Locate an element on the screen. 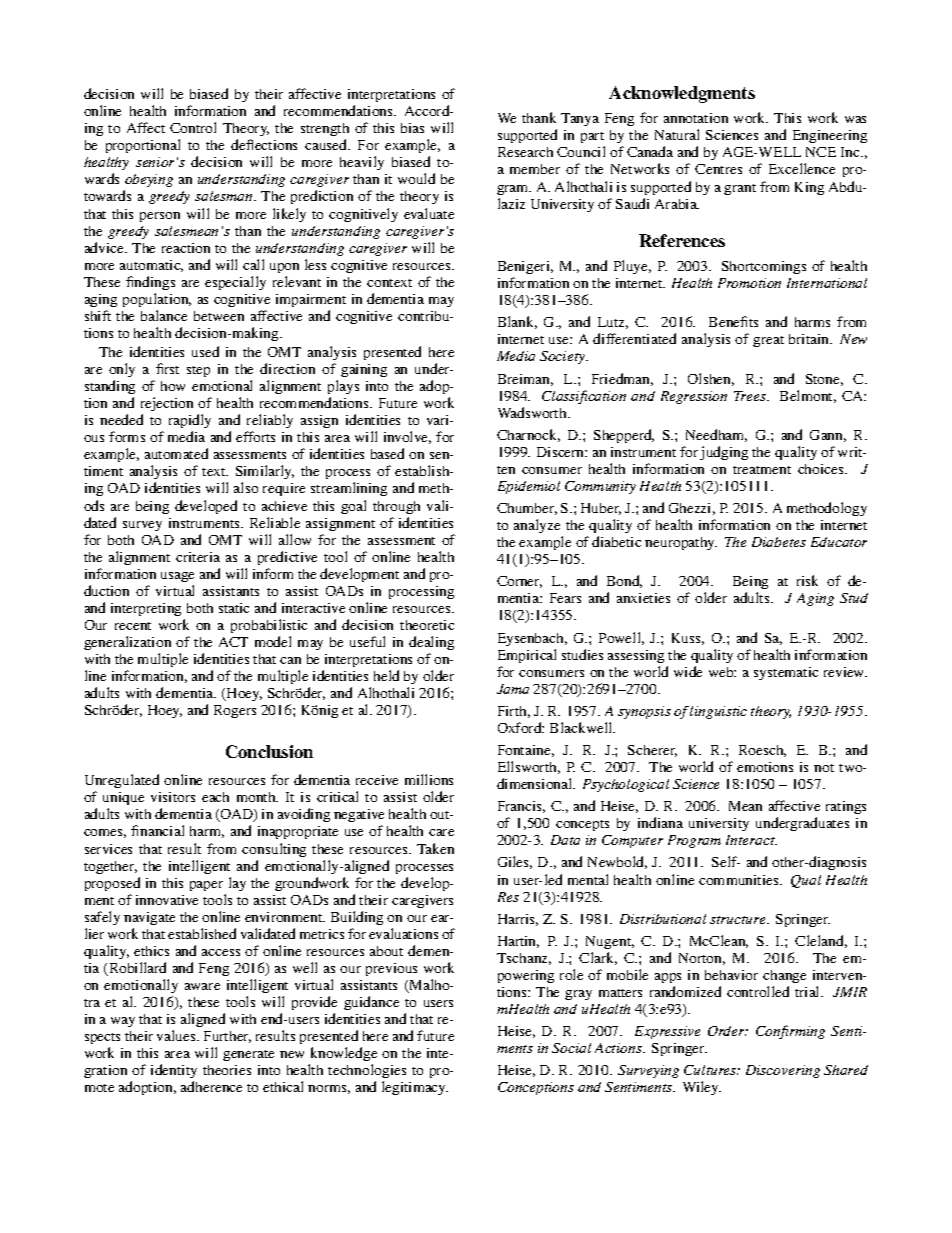 This screenshot has height=1233, width=952. involve is located at coordinates (407, 437).
